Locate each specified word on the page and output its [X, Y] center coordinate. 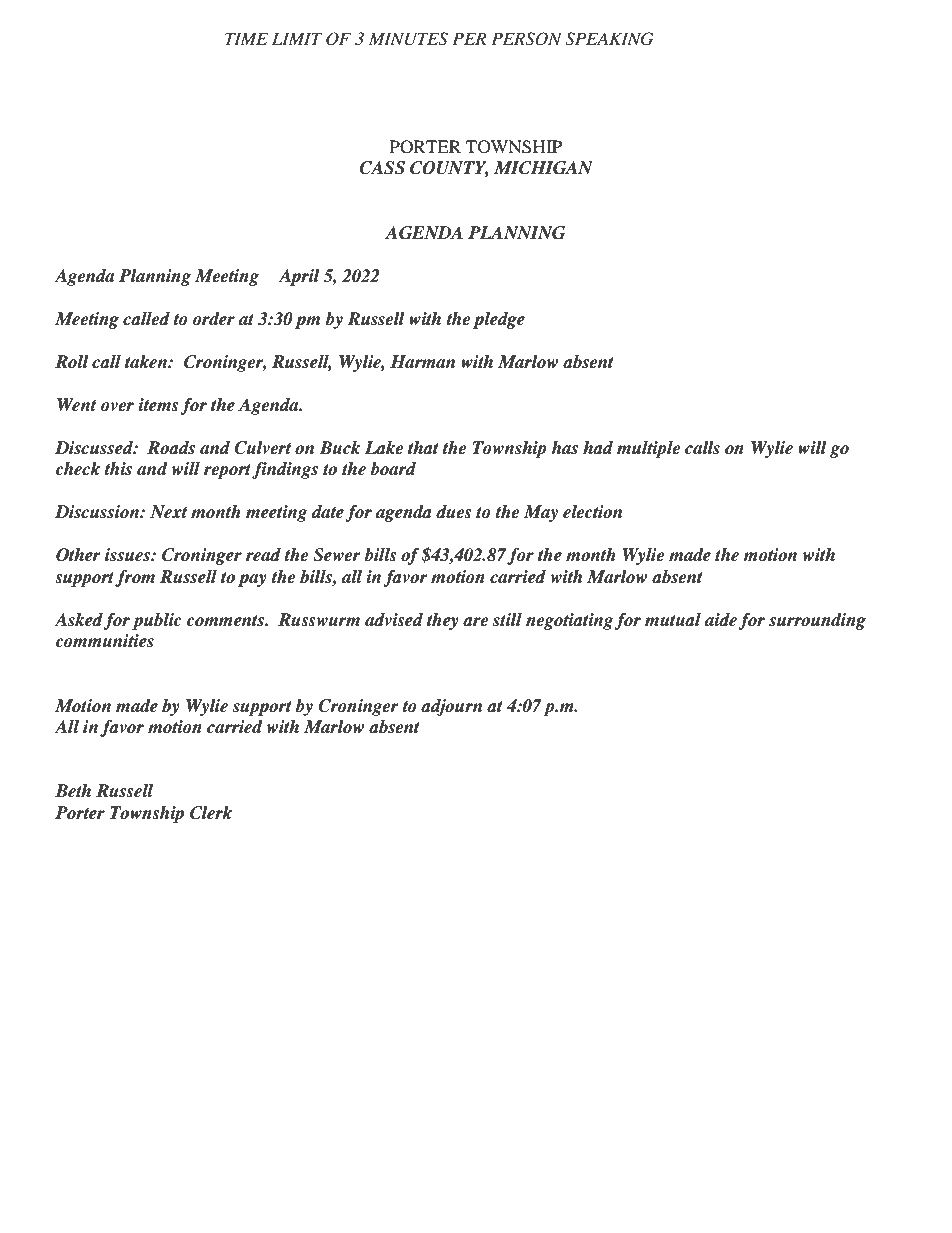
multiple [648, 449]
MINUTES [408, 39]
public [157, 621]
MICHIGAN [543, 168]
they [443, 621]
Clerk [211, 813]
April [299, 277]
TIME [246, 38]
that [423, 448]
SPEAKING [609, 39]
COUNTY [449, 169]
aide [721, 620]
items [158, 405]
